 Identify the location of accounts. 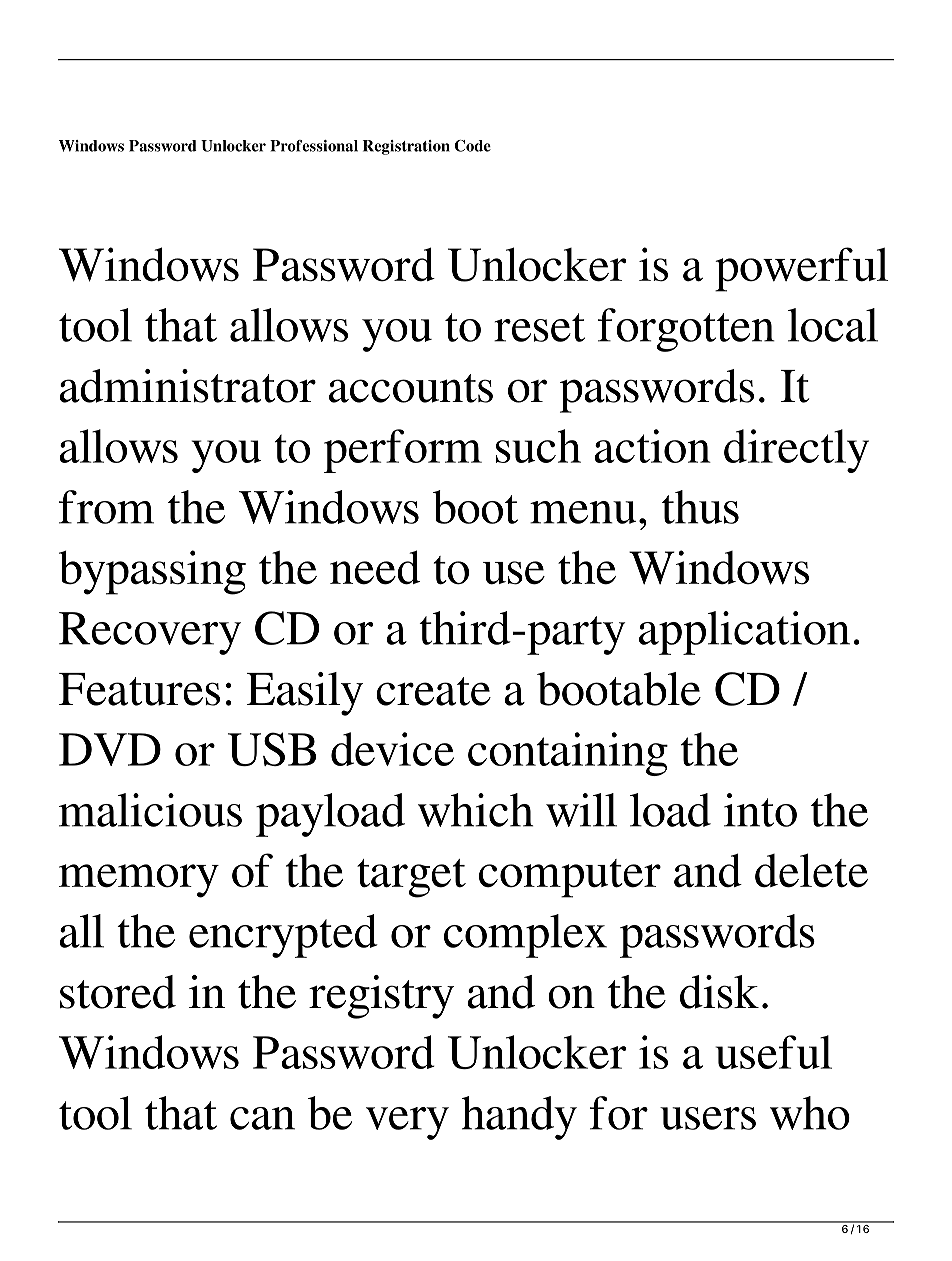
(411, 388).
